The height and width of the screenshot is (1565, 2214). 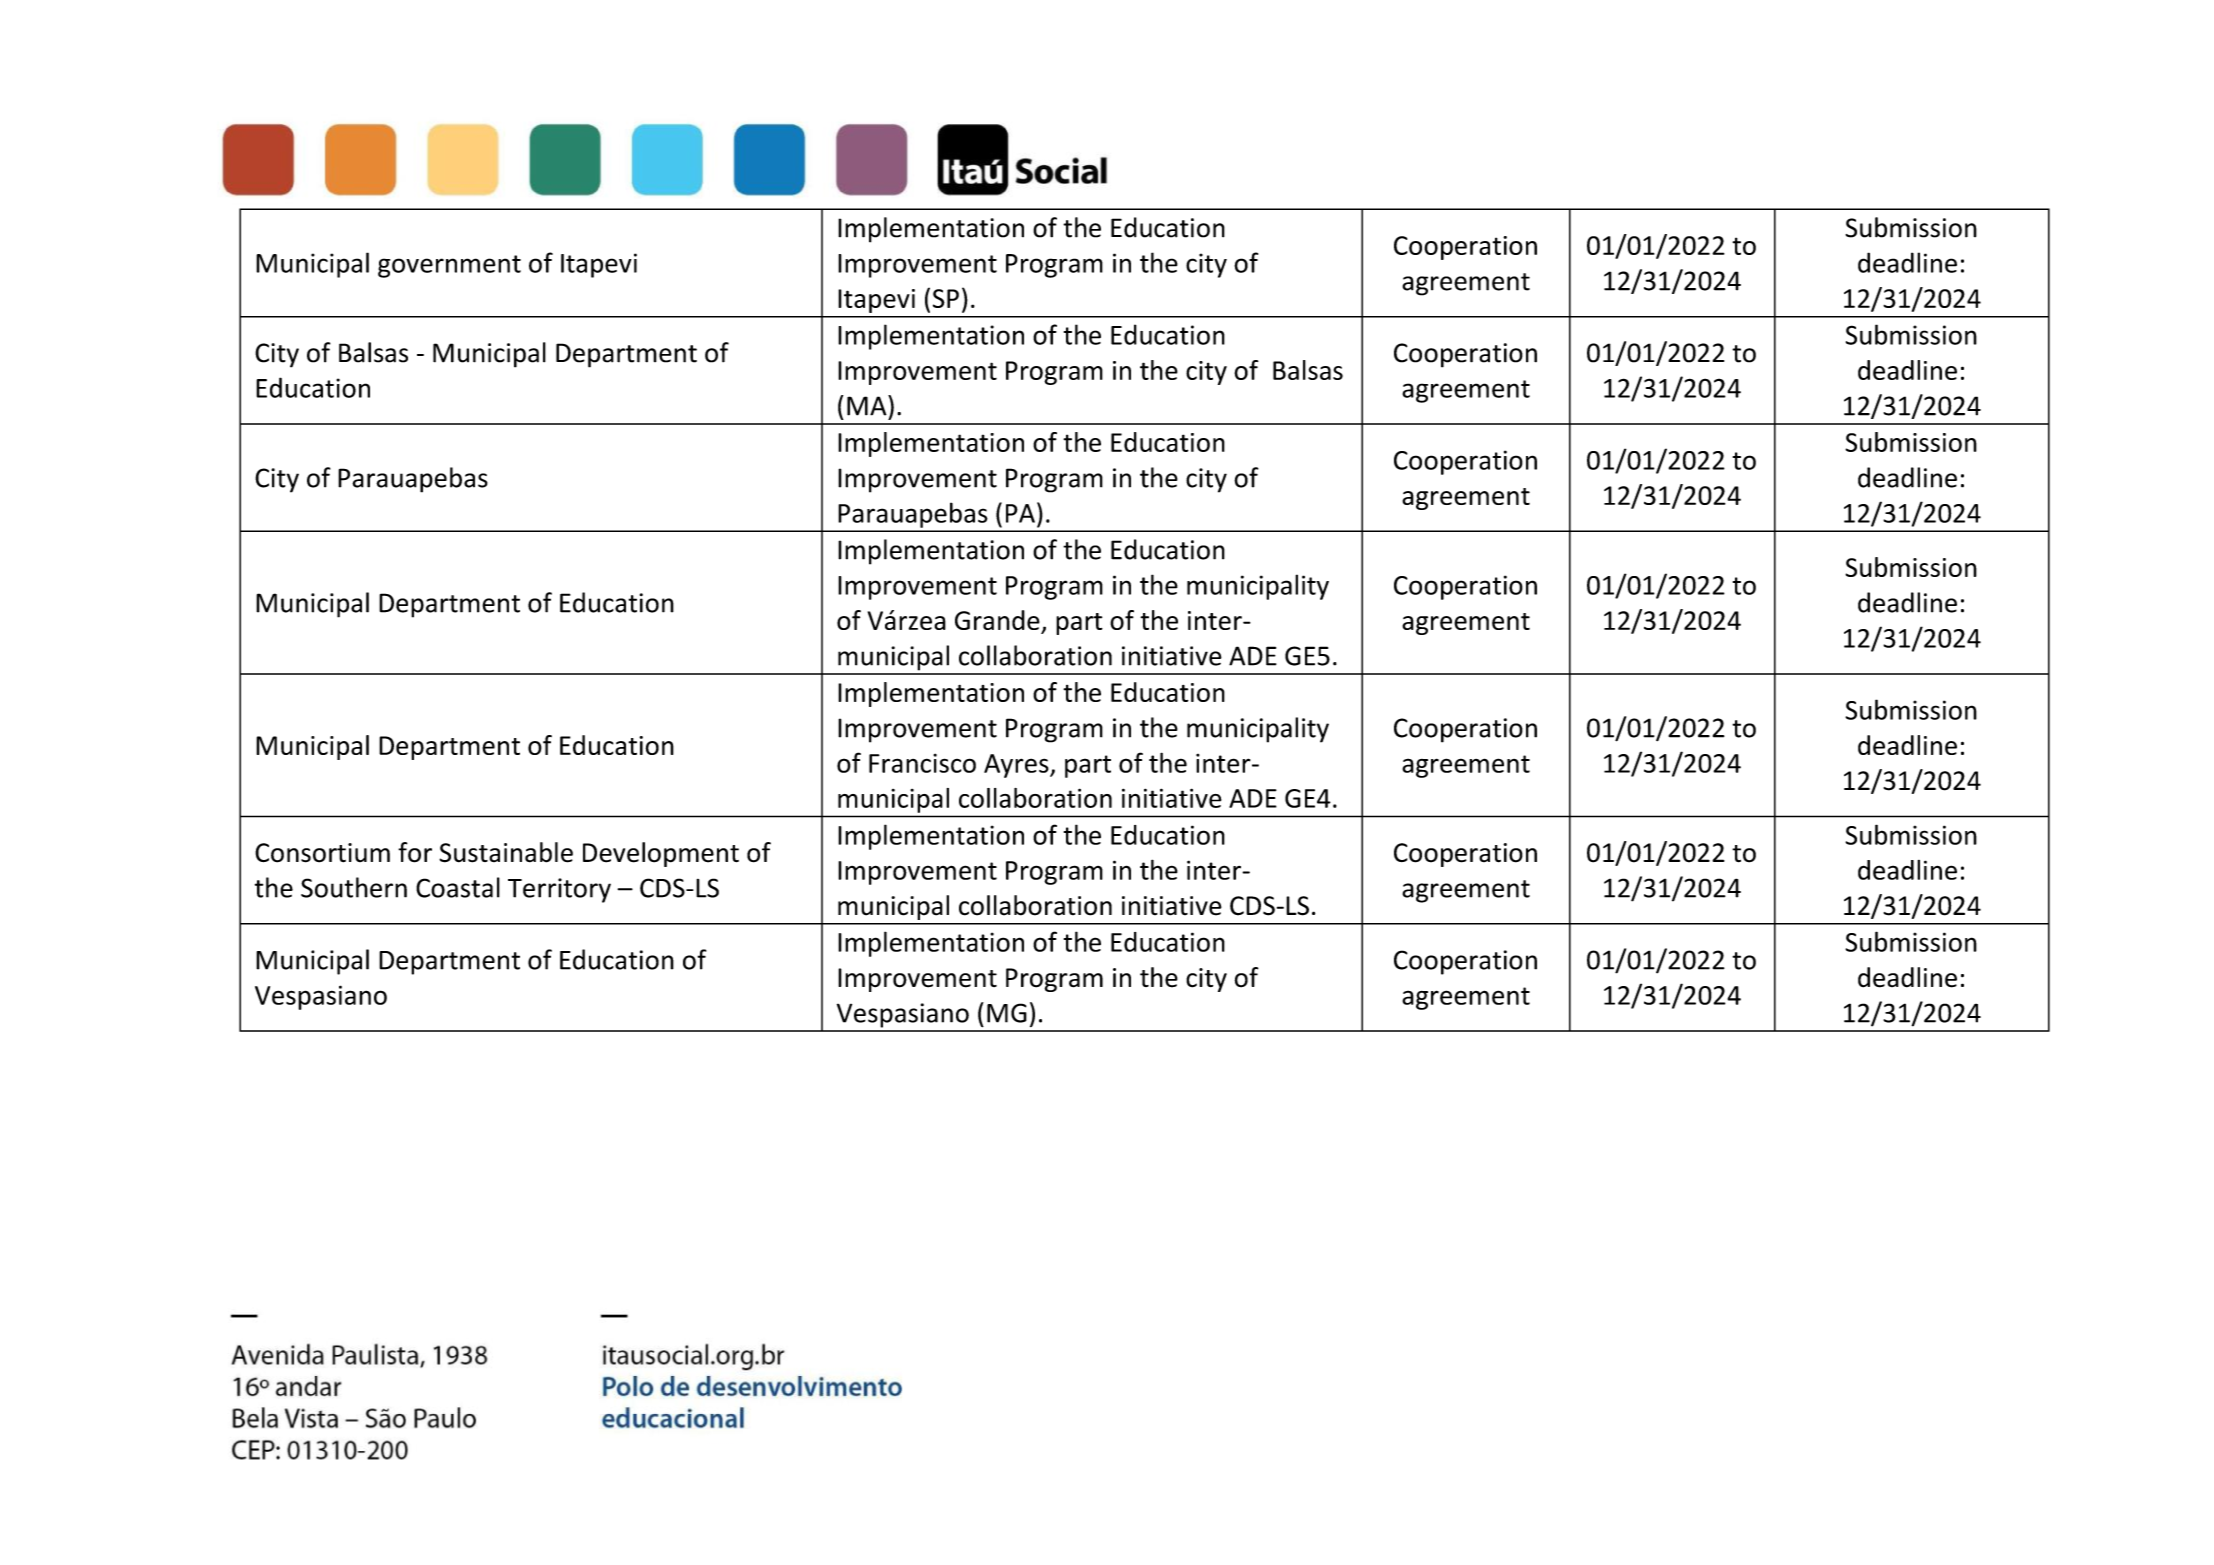 I want to click on Sustainable, so click(x=506, y=852).
